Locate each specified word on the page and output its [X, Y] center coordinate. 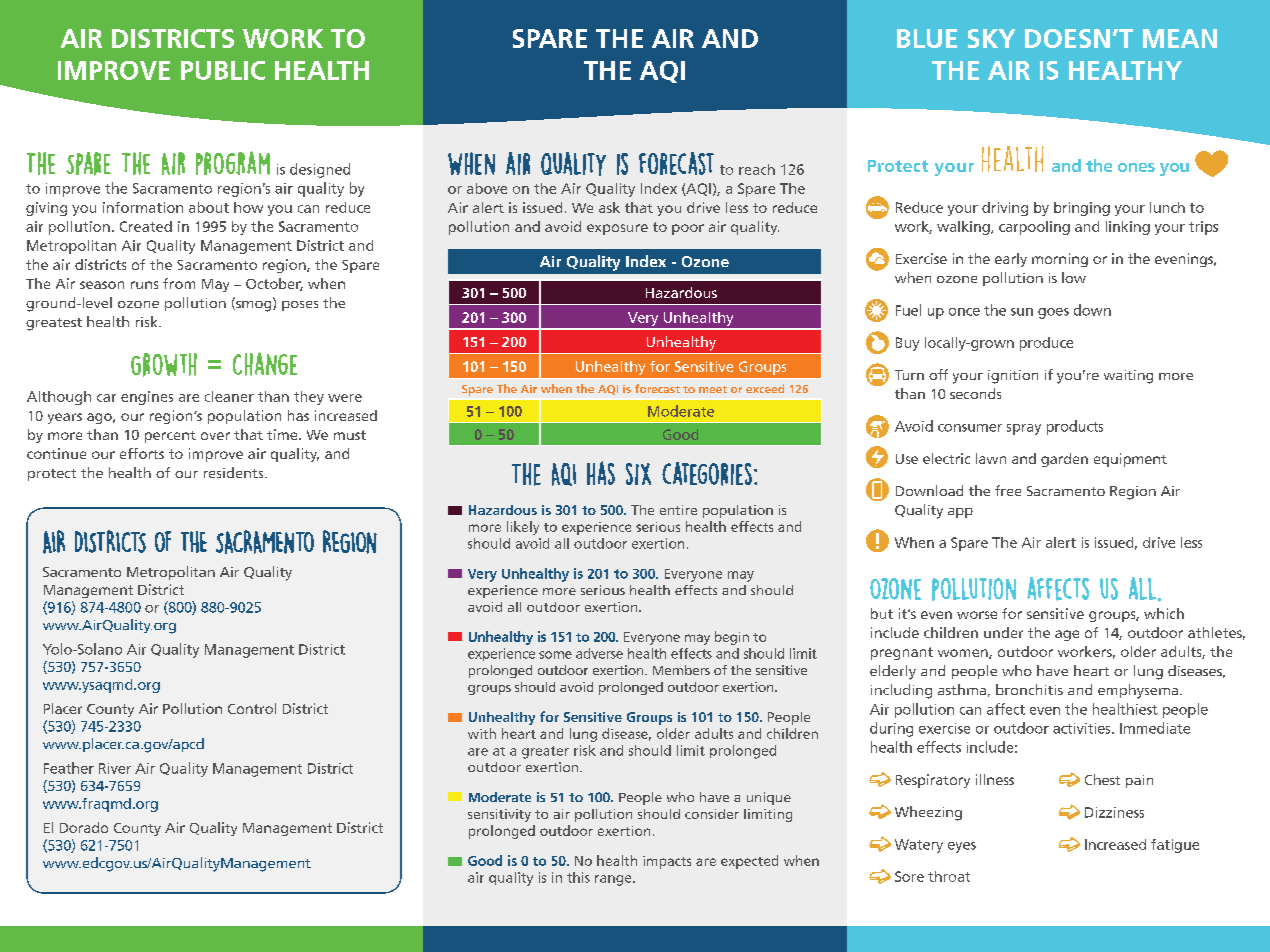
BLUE [927, 38]
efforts [142, 453]
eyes [962, 847]
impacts [667, 862]
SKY [991, 38]
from [179, 283]
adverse [599, 653]
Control [252, 708]
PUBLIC [223, 70]
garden [1064, 460]
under [1003, 632]
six [638, 474]
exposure [617, 229]
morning [1060, 260]
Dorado [84, 827]
